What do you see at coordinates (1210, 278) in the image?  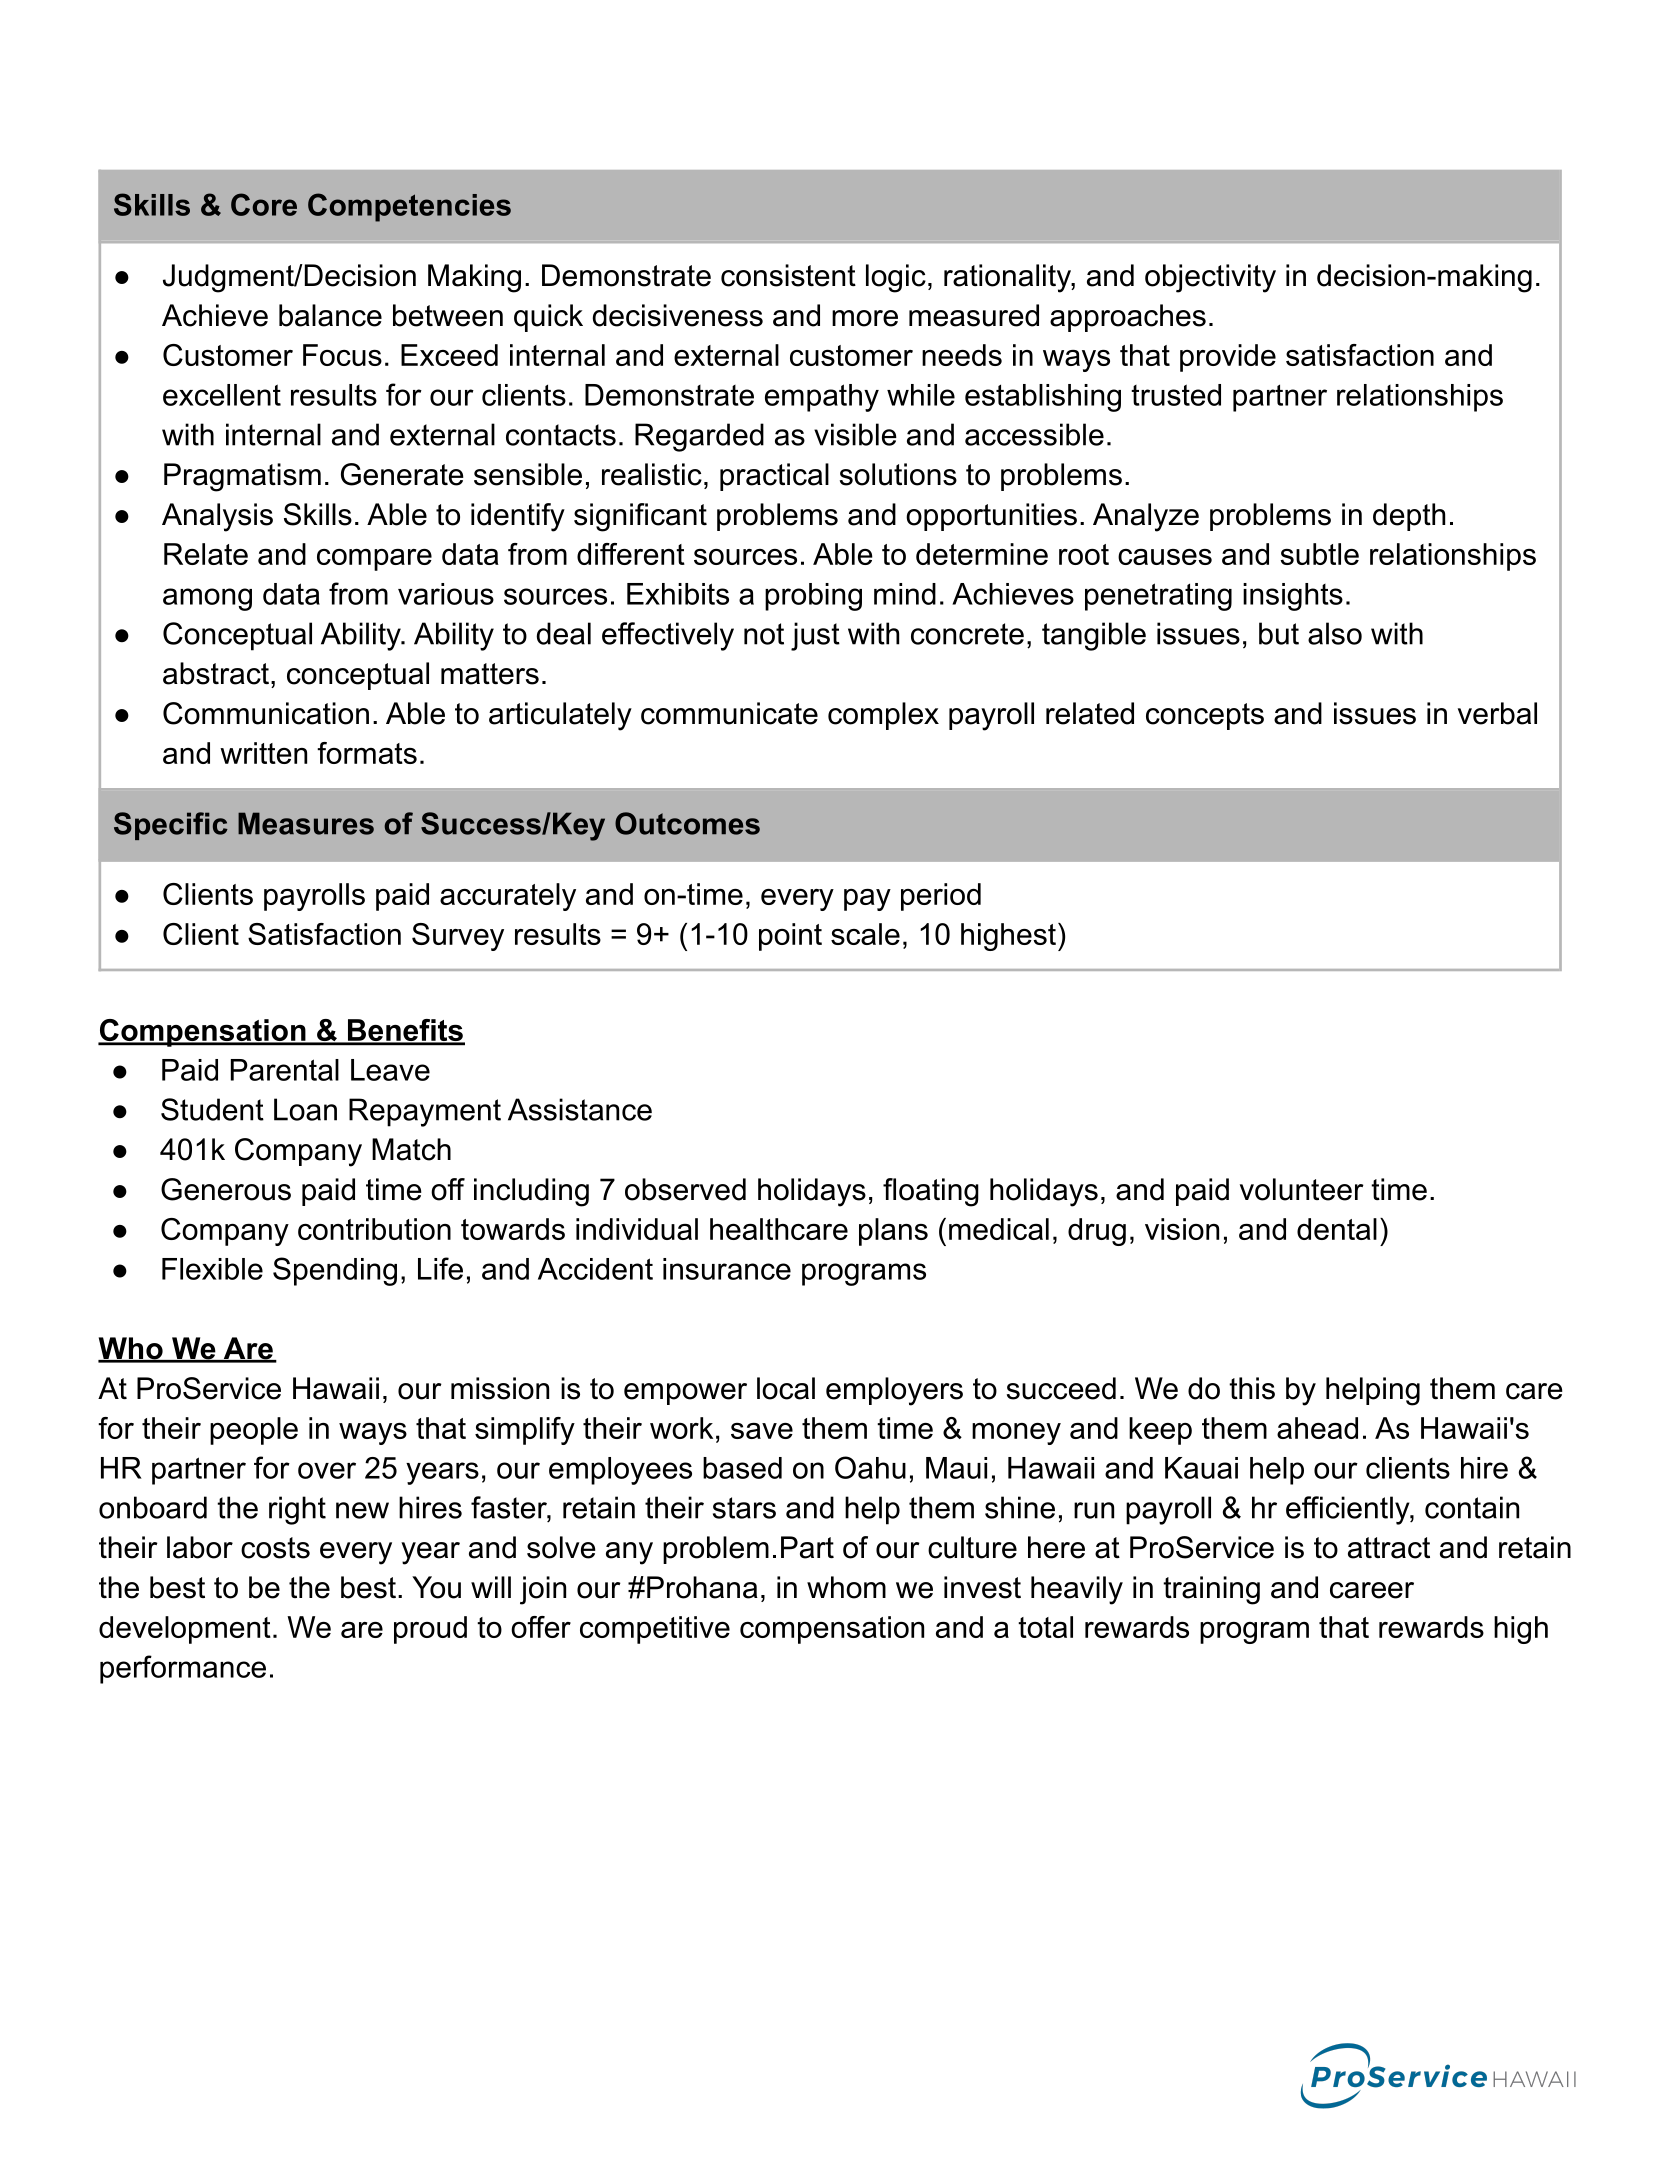 I see `objectivity` at bounding box center [1210, 278].
